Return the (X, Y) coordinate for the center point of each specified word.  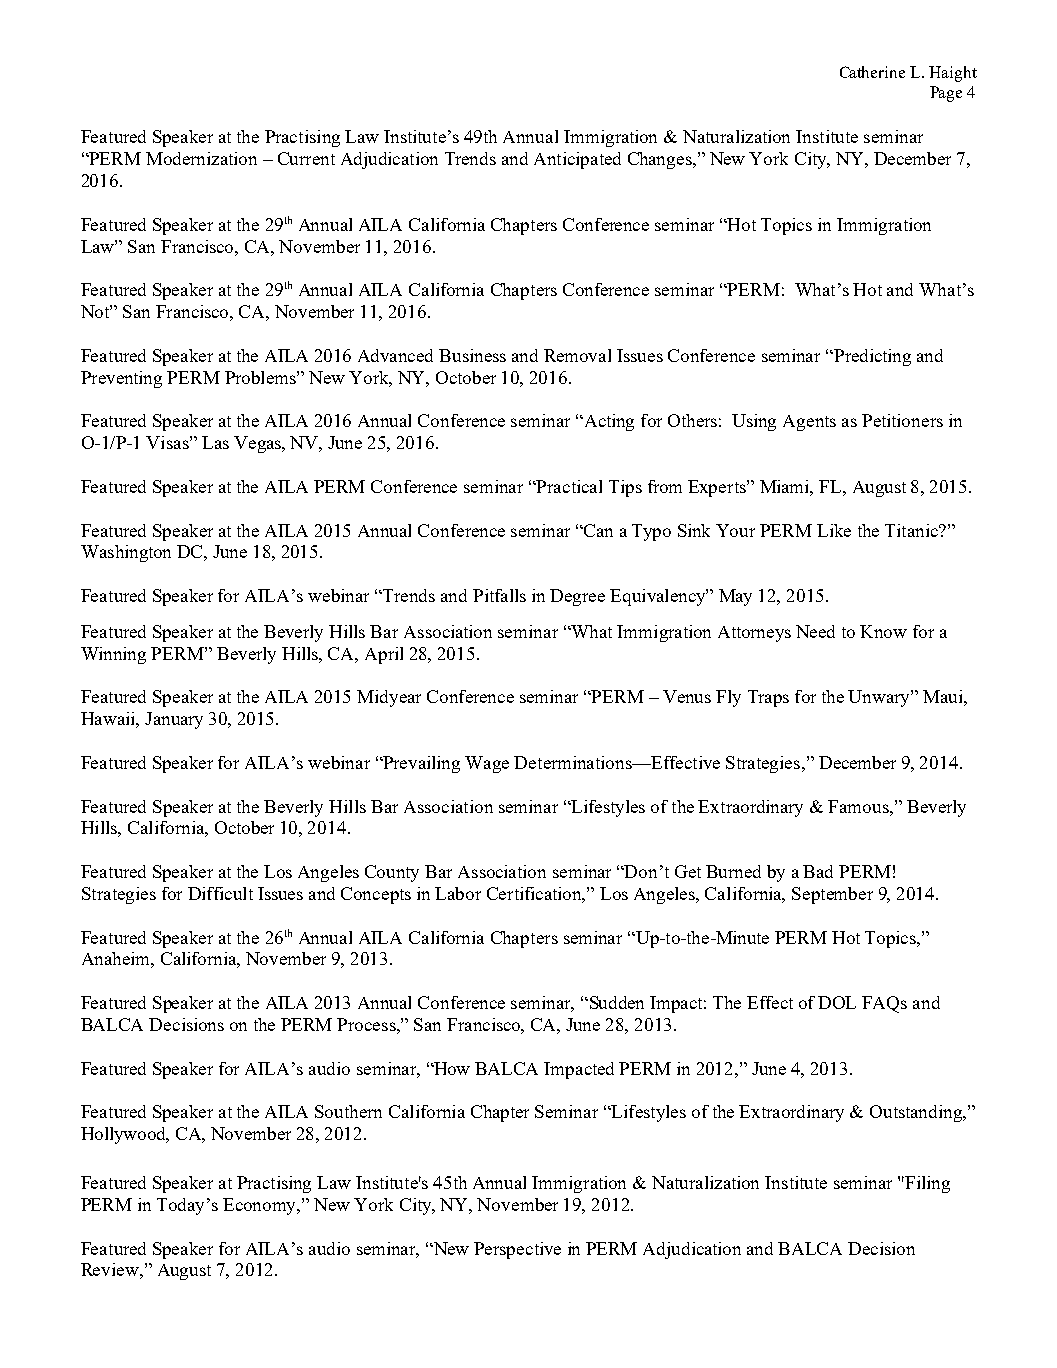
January (174, 720)
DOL (837, 1002)
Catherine (872, 72)
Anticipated (577, 160)
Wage (487, 764)
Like (834, 530)
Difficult (220, 893)
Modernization (201, 158)
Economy (261, 1206)
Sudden (615, 1002)
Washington (126, 553)
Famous (859, 806)
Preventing (121, 379)
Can (597, 530)
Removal (577, 355)
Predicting (871, 357)
